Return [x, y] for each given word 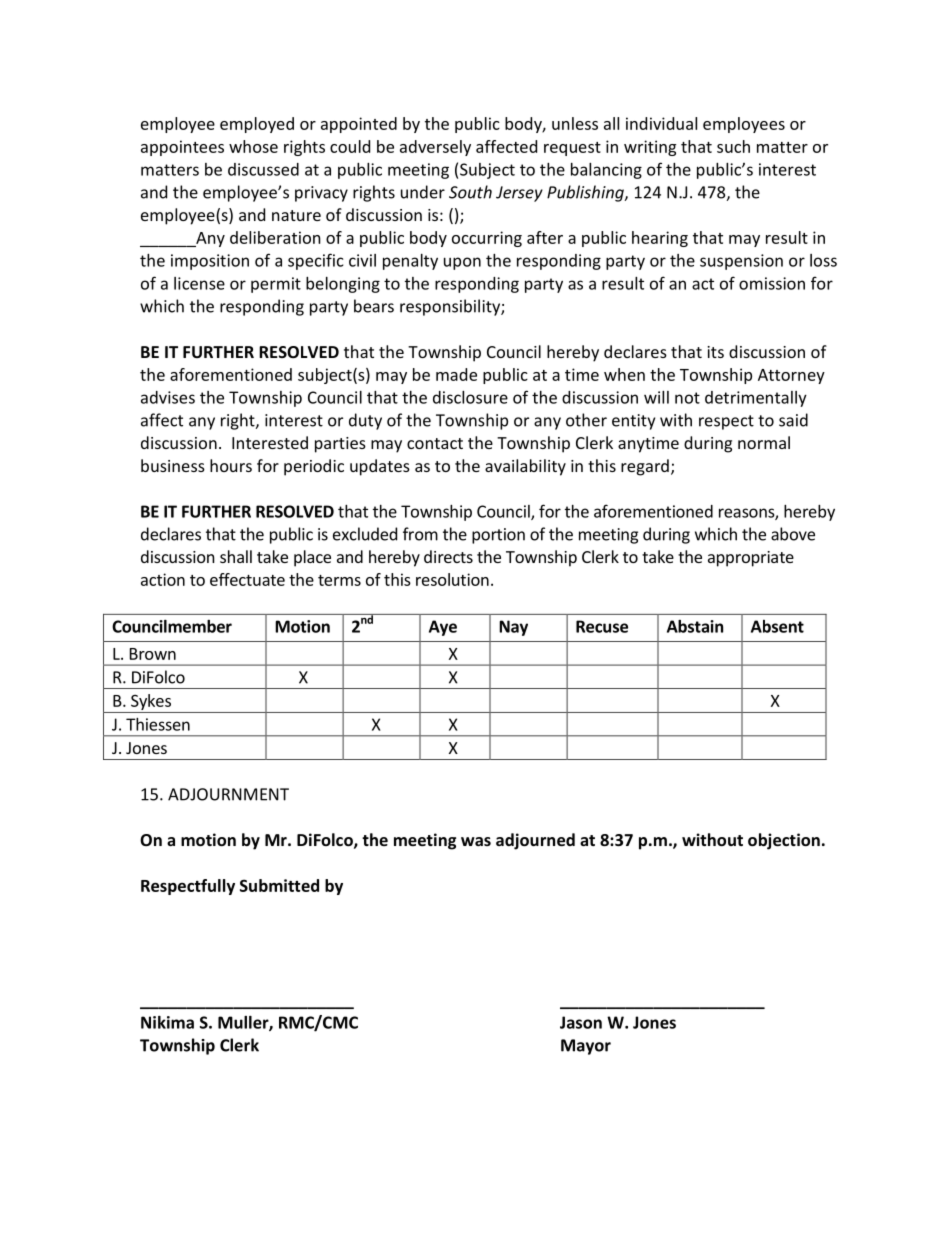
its [715, 352]
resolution [452, 579]
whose [253, 146]
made [456, 374]
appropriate [751, 559]
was [476, 841]
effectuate [247, 579]
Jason [581, 1022]
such [733, 146]
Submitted [279, 885]
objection [784, 841]
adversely [435, 148]
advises [168, 397]
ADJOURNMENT [228, 794]
